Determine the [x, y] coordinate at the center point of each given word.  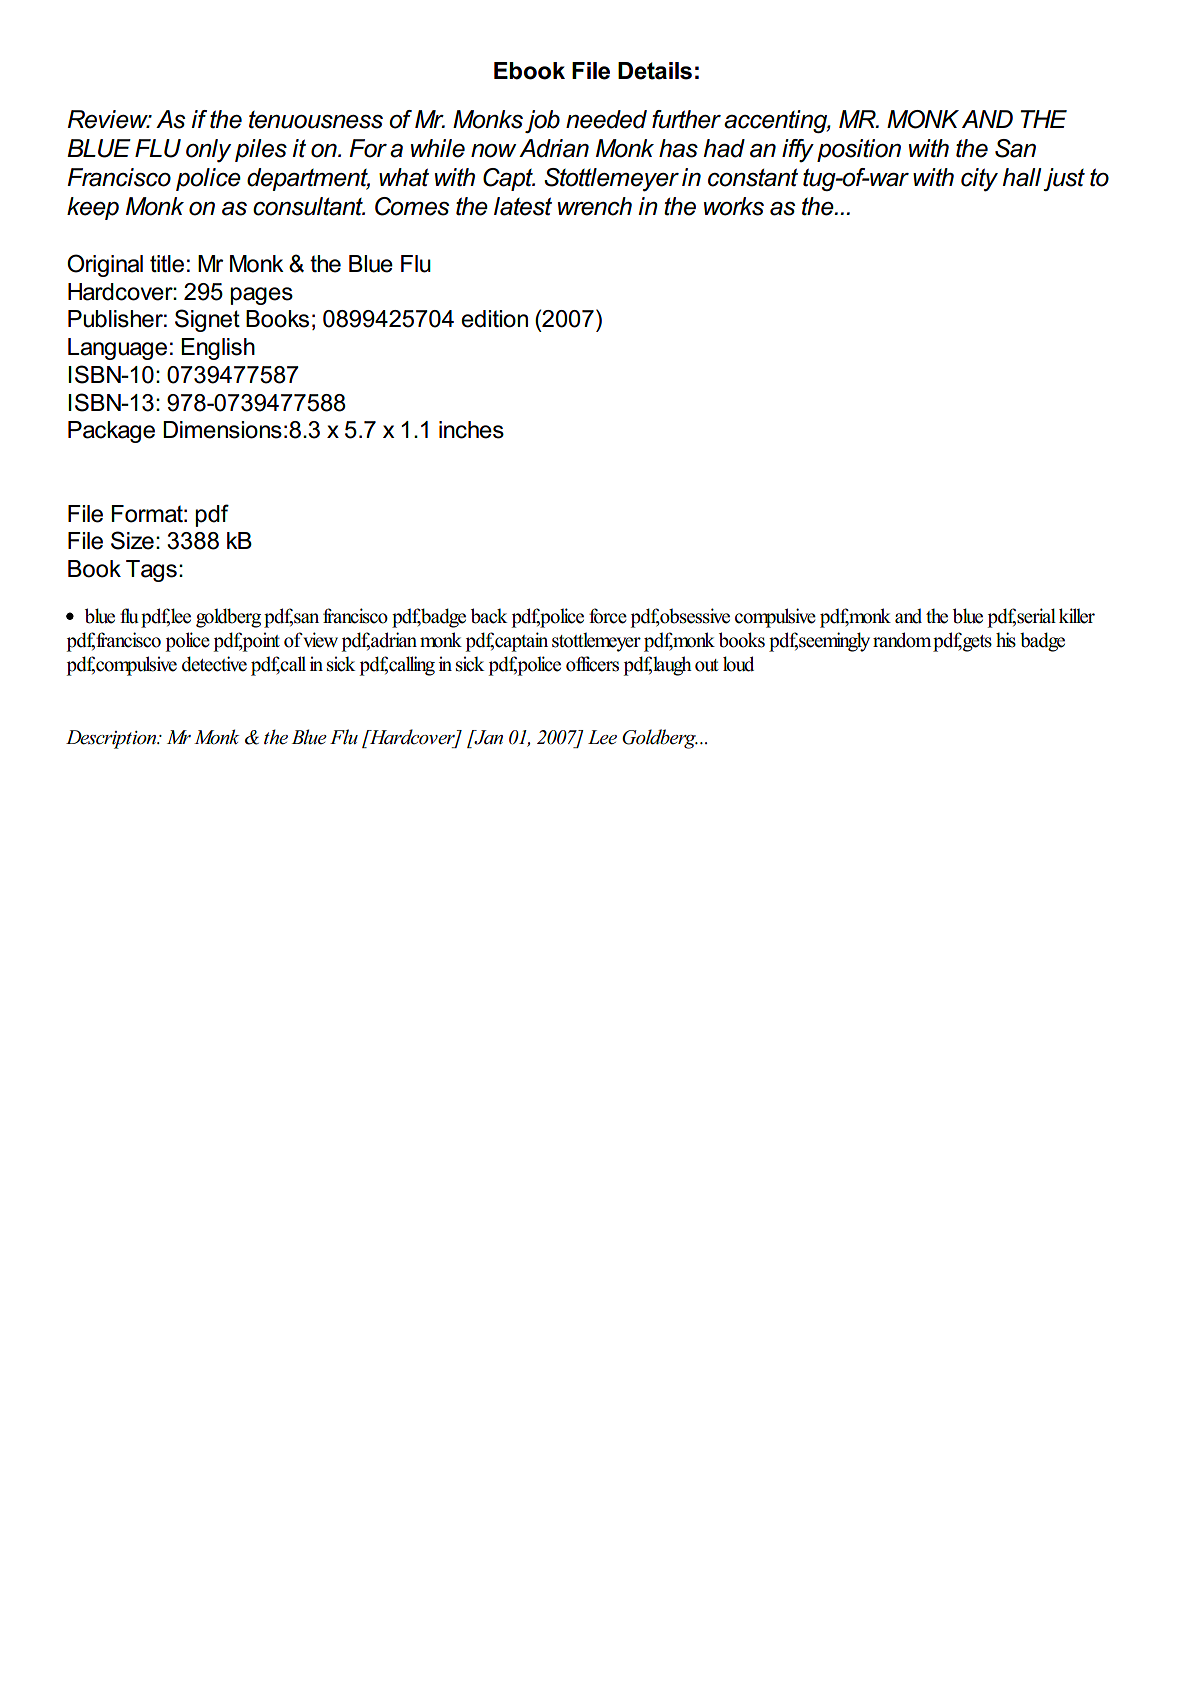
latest [523, 206]
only [208, 151]
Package [111, 432]
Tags [151, 571]
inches [471, 430]
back [489, 616]
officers [592, 664]
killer [1077, 616]
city [979, 180]
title [167, 264]
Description [112, 739]
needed [606, 119]
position [859, 150]
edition [494, 319]
